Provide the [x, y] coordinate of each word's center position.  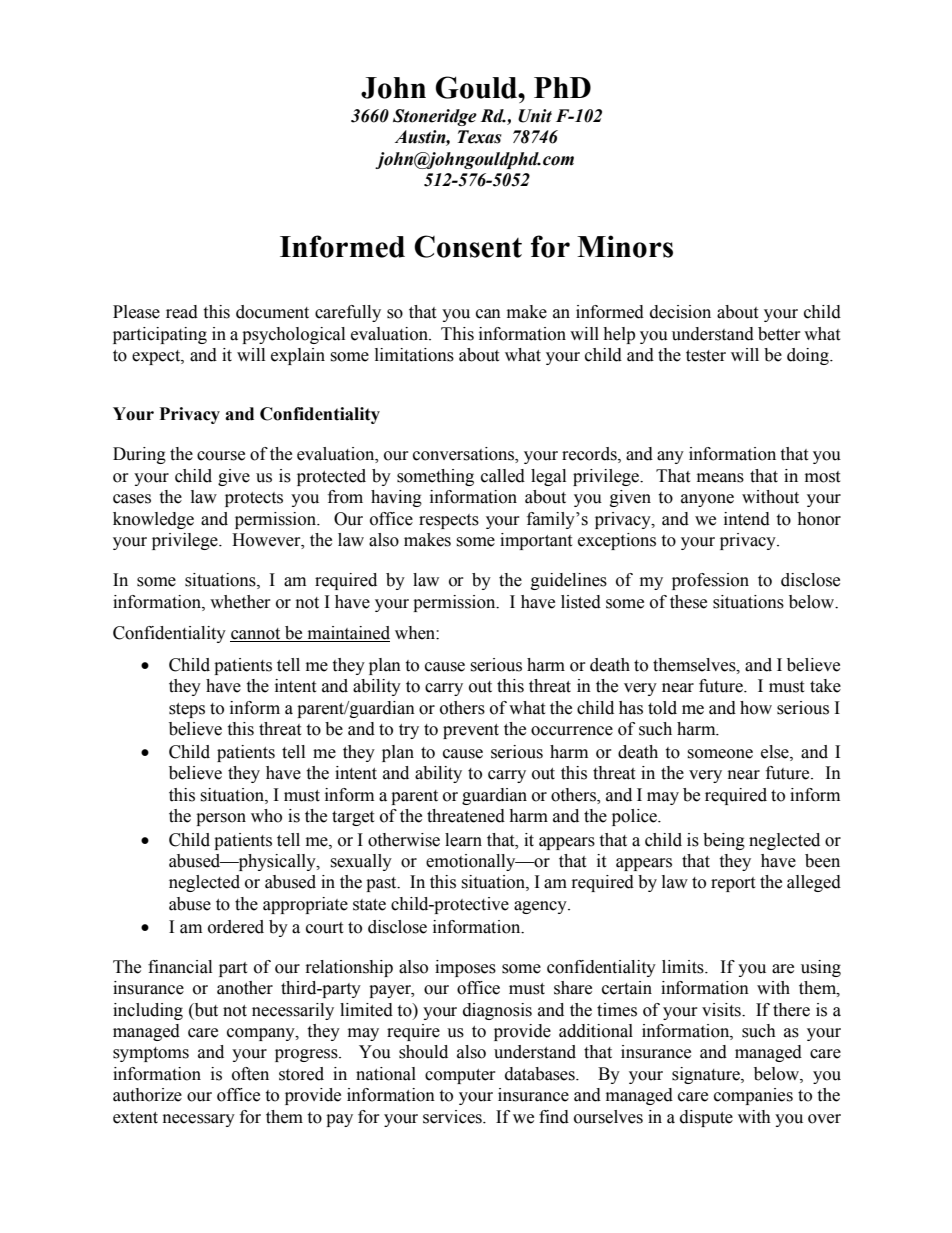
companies [753, 1096]
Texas [480, 137]
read [182, 312]
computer [460, 1076]
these [688, 602]
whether [240, 602]
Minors [625, 246]
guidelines [569, 581]
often [250, 1074]
